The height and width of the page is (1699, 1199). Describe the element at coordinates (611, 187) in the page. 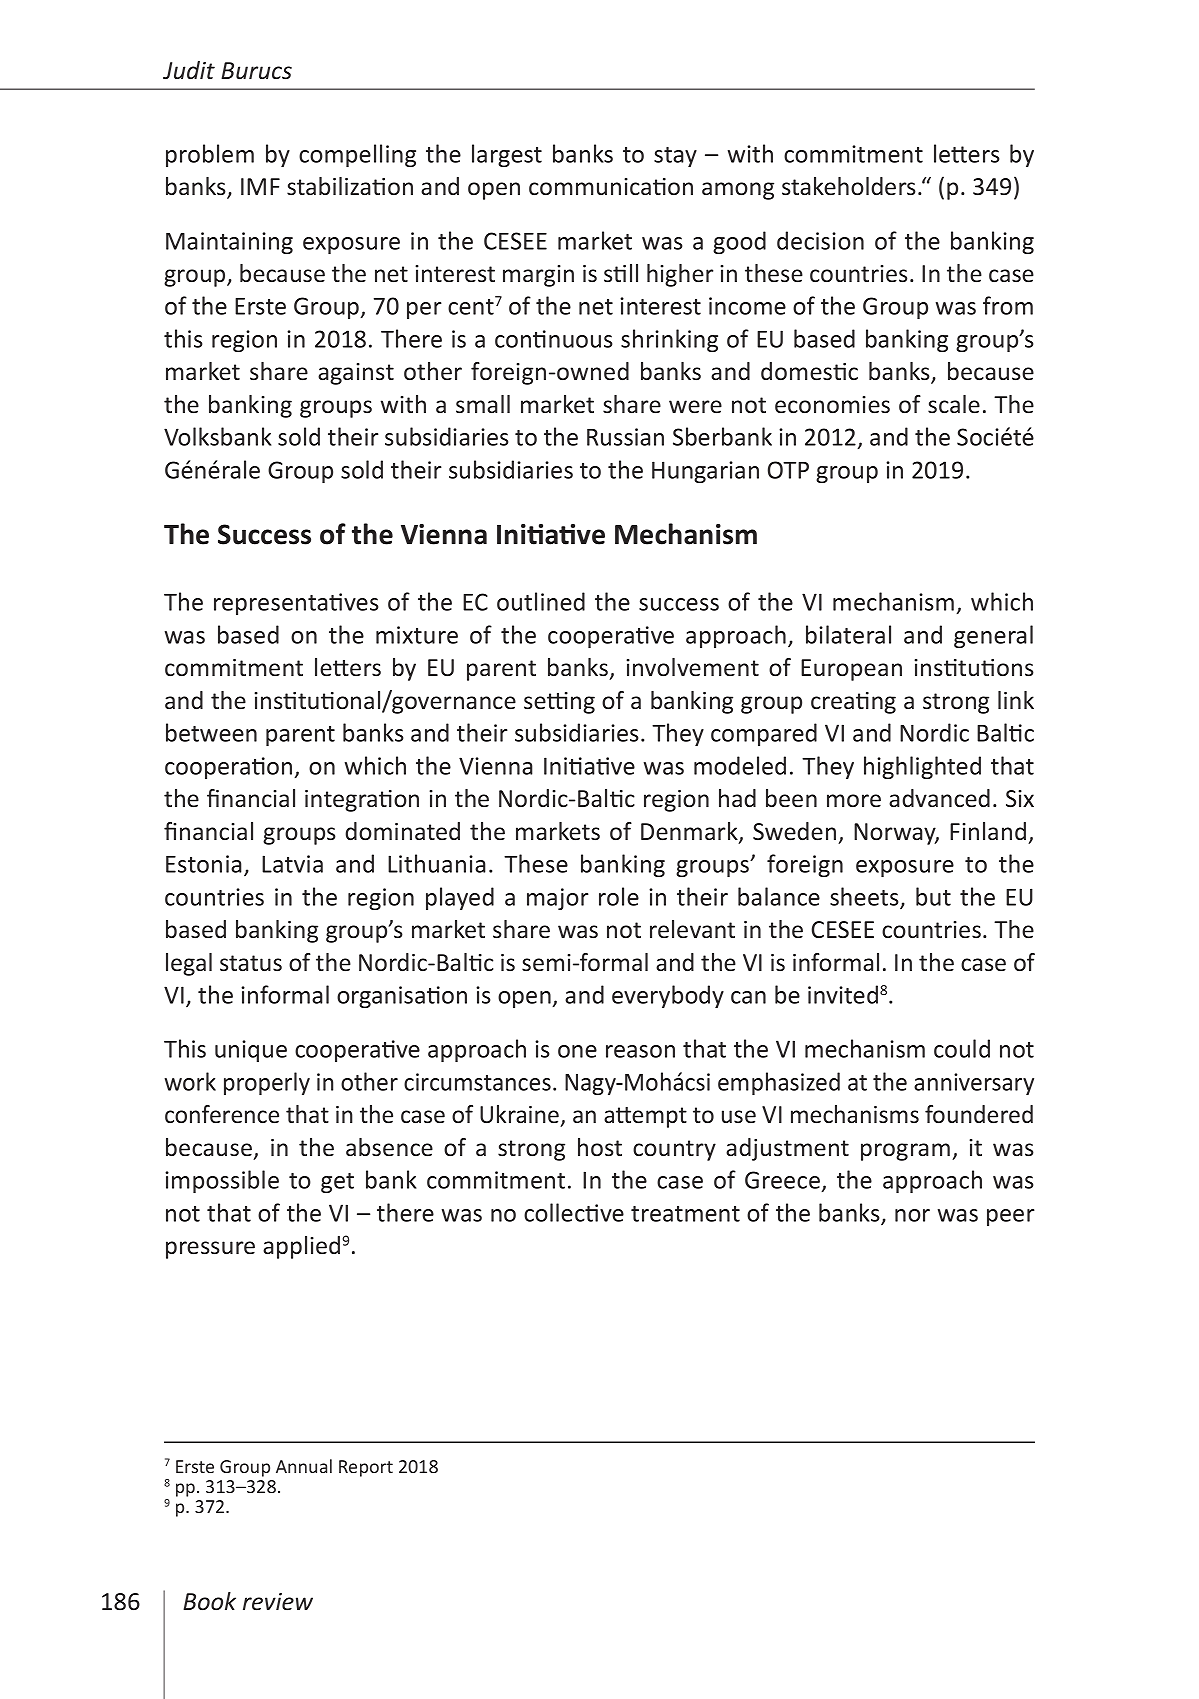

I see `communication` at that location.
